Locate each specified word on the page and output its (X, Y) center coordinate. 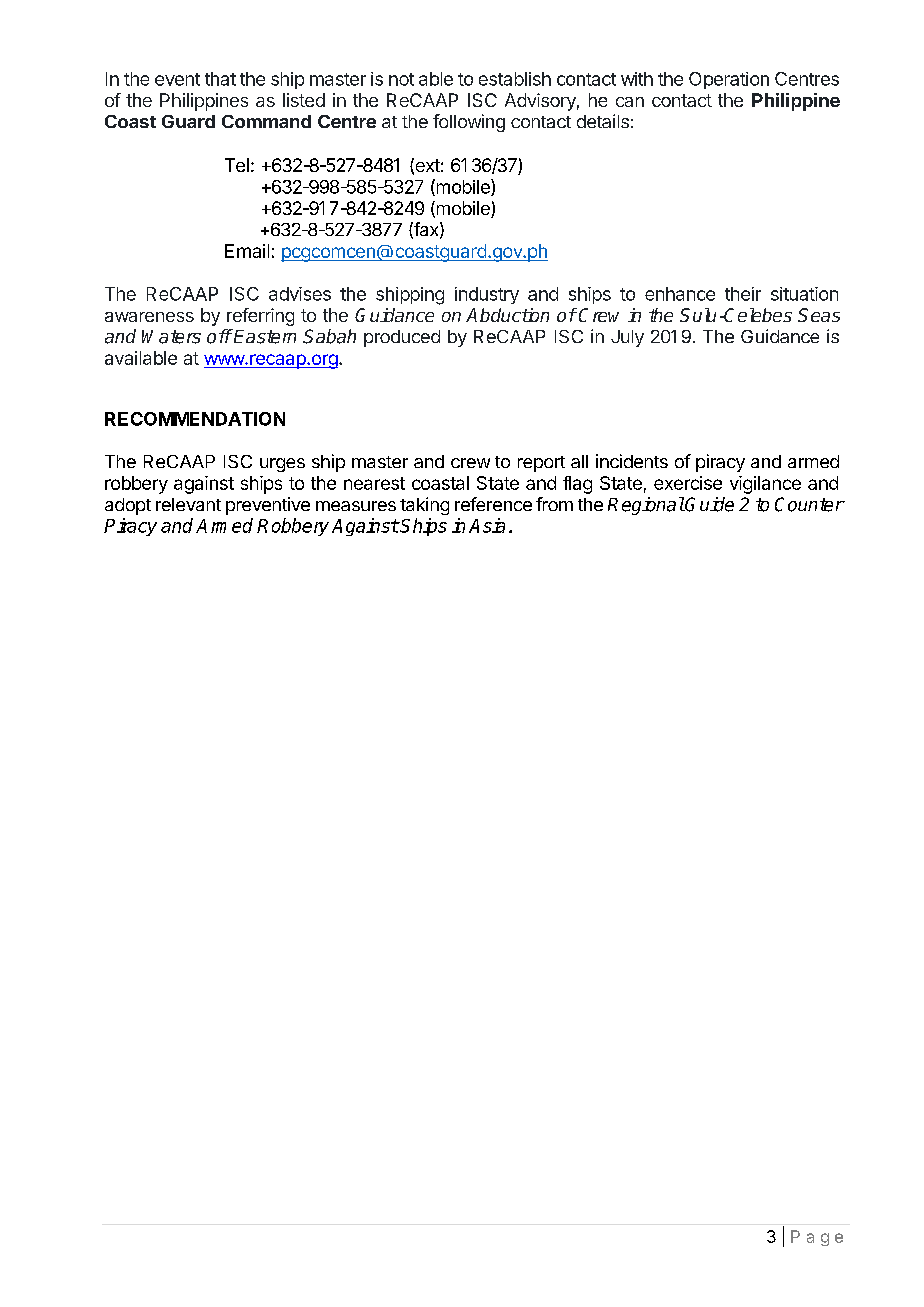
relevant (188, 504)
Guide (709, 504)
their (743, 294)
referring (260, 317)
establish (515, 79)
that (220, 79)
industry (487, 295)
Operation (729, 80)
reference (493, 504)
